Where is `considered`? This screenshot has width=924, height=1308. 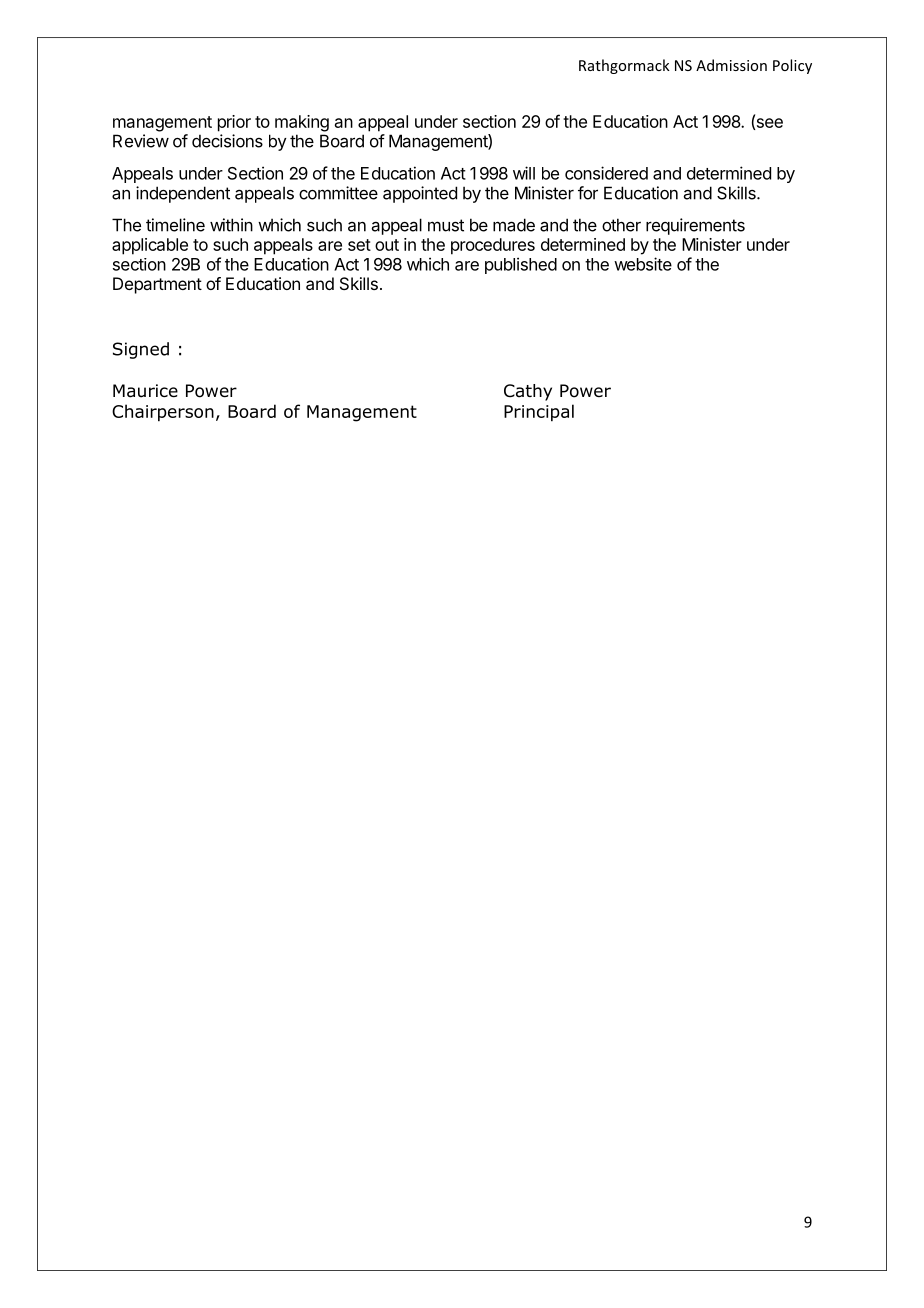 considered is located at coordinates (606, 173).
